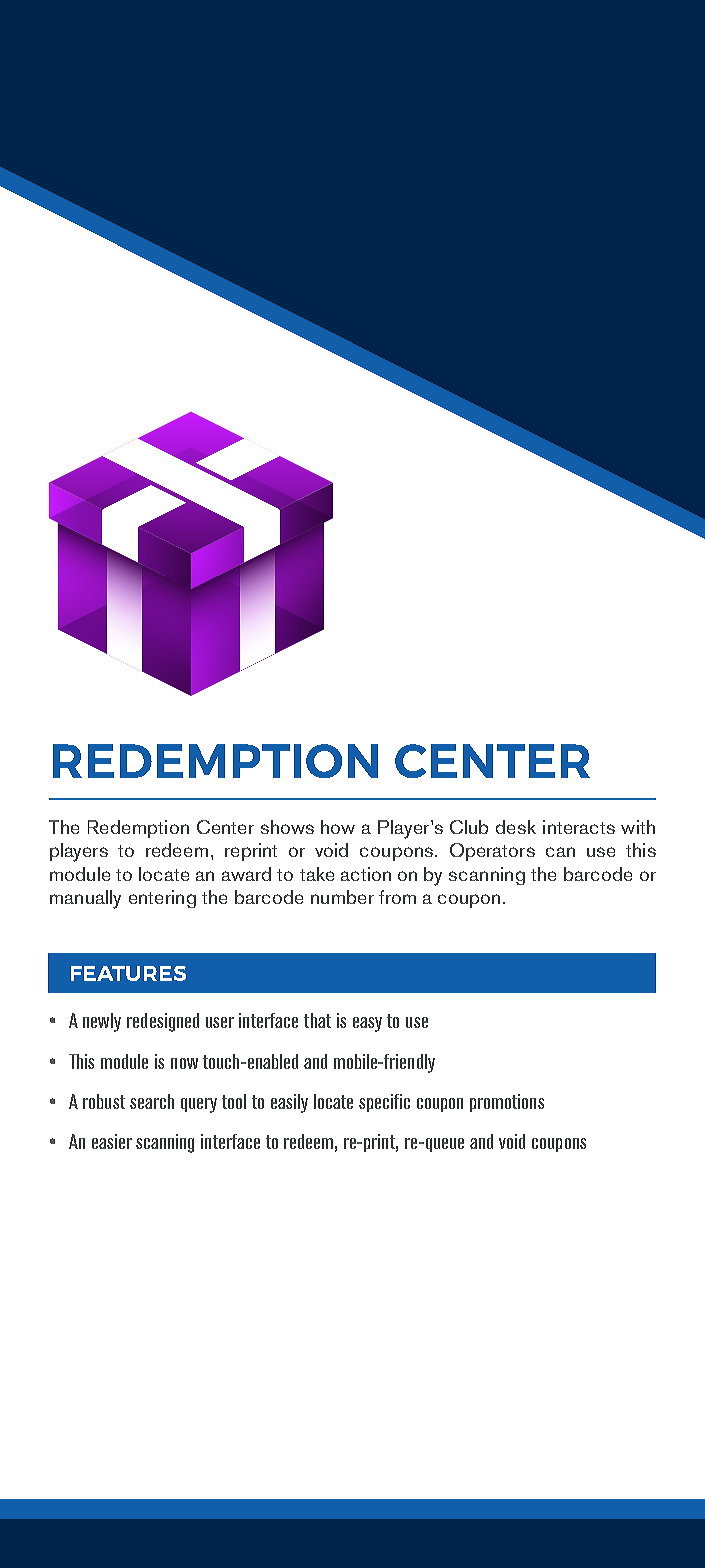 The width and height of the document is (705, 1568). I want to click on FEATURES, so click(128, 973).
